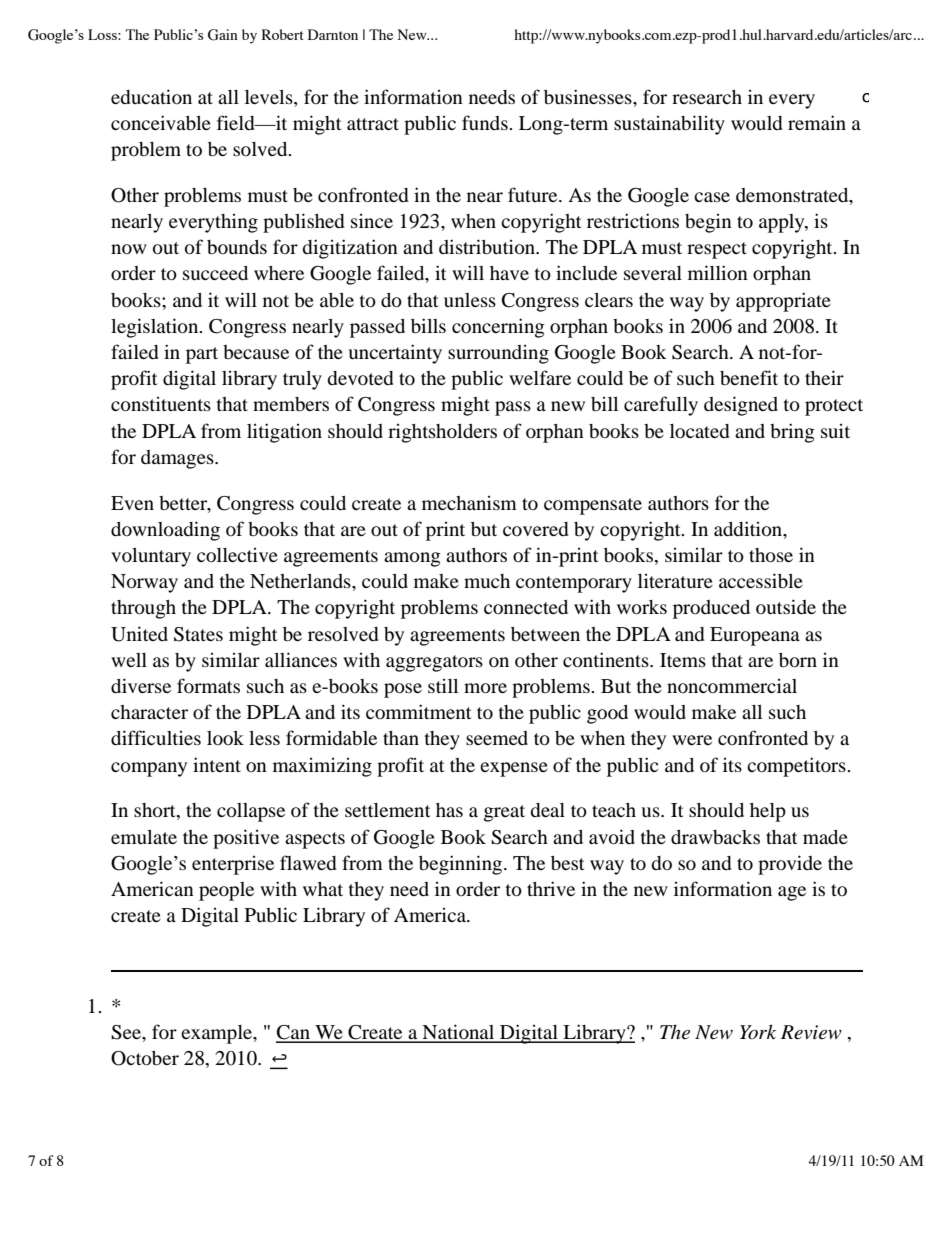 The image size is (952, 1233). What do you see at coordinates (223, 35) in the page?
I see `Gain` at bounding box center [223, 35].
